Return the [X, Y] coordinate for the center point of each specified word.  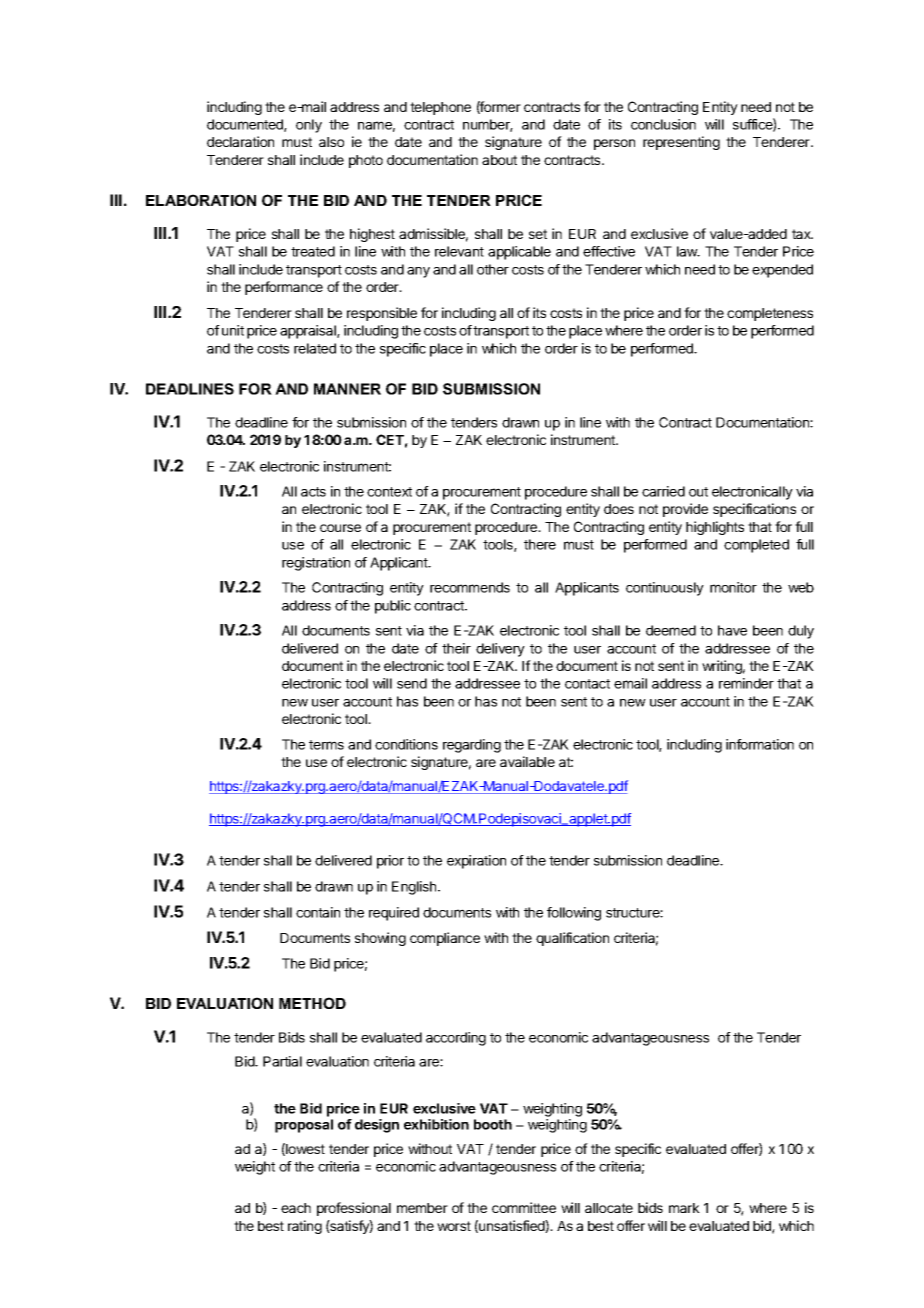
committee [524, 1207]
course [340, 528]
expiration [476, 862]
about [499, 160]
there [540, 544]
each [296, 1208]
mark [684, 1208]
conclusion [663, 124]
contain [318, 912]
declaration [240, 141]
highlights [715, 528]
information [760, 744]
